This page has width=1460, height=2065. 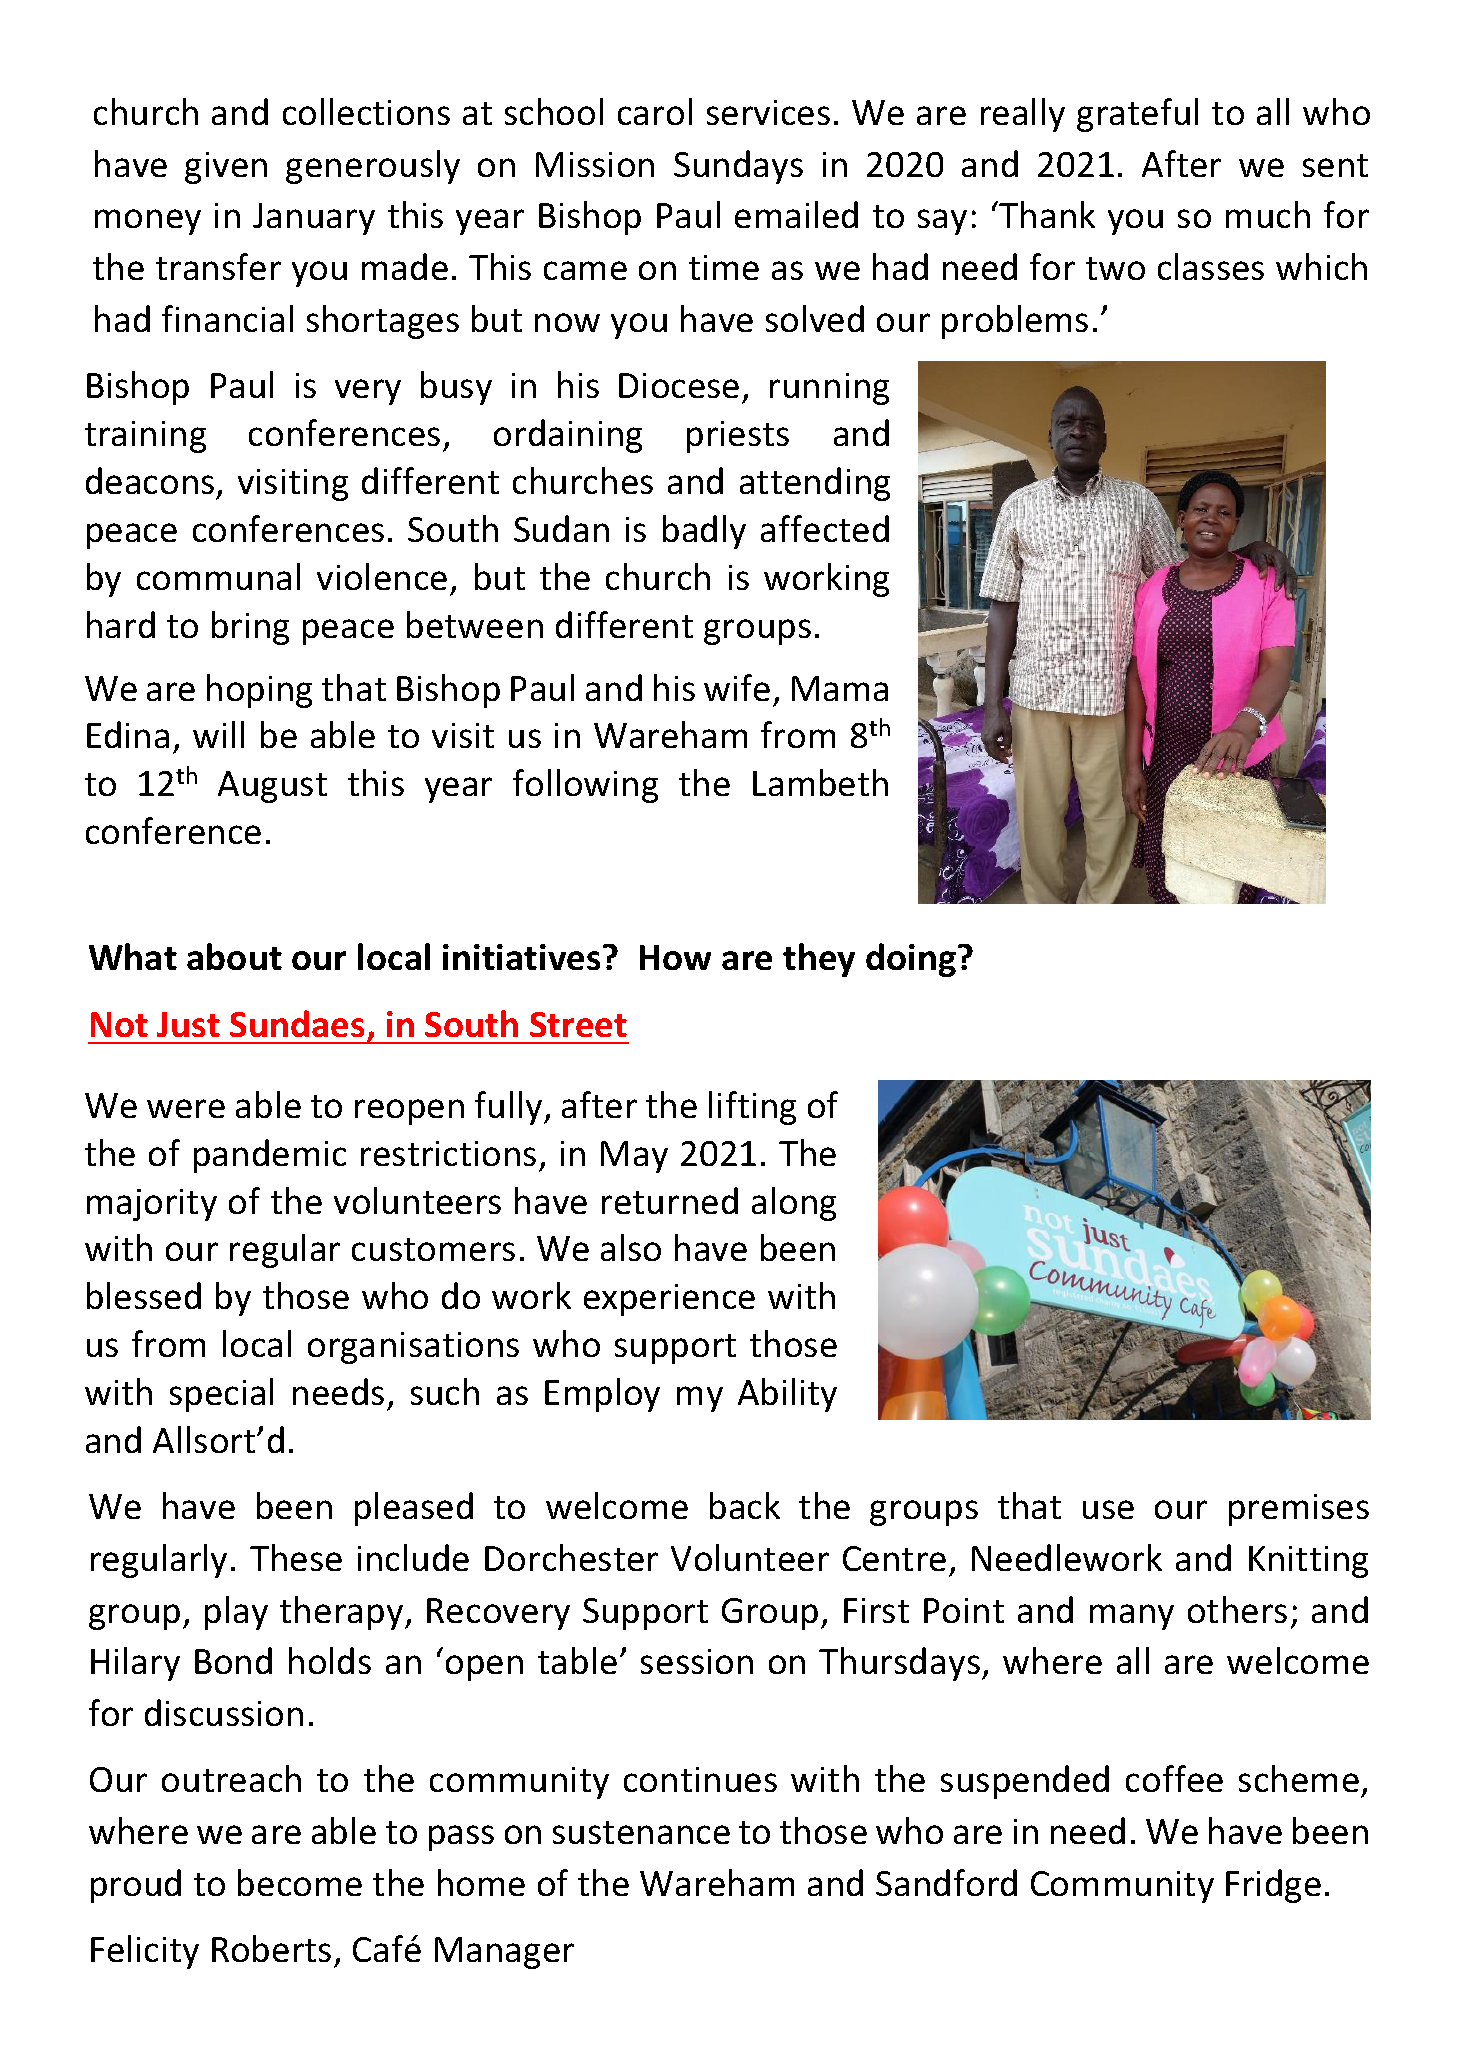 What do you see at coordinates (300, 1882) in the page?
I see `become` at bounding box center [300, 1882].
